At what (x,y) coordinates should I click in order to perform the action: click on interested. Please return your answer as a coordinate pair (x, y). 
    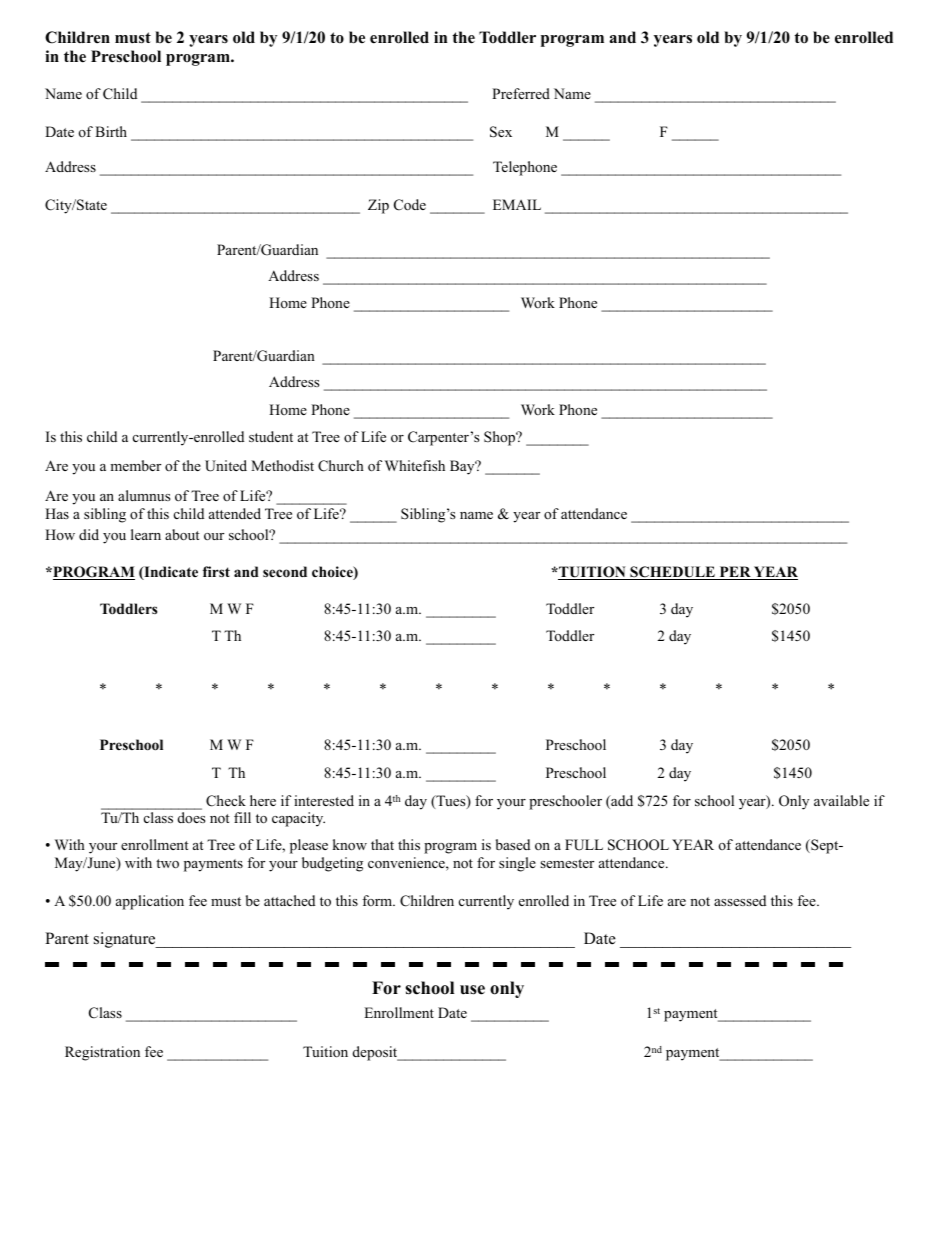
    Looking at the image, I should click on (324, 800).
